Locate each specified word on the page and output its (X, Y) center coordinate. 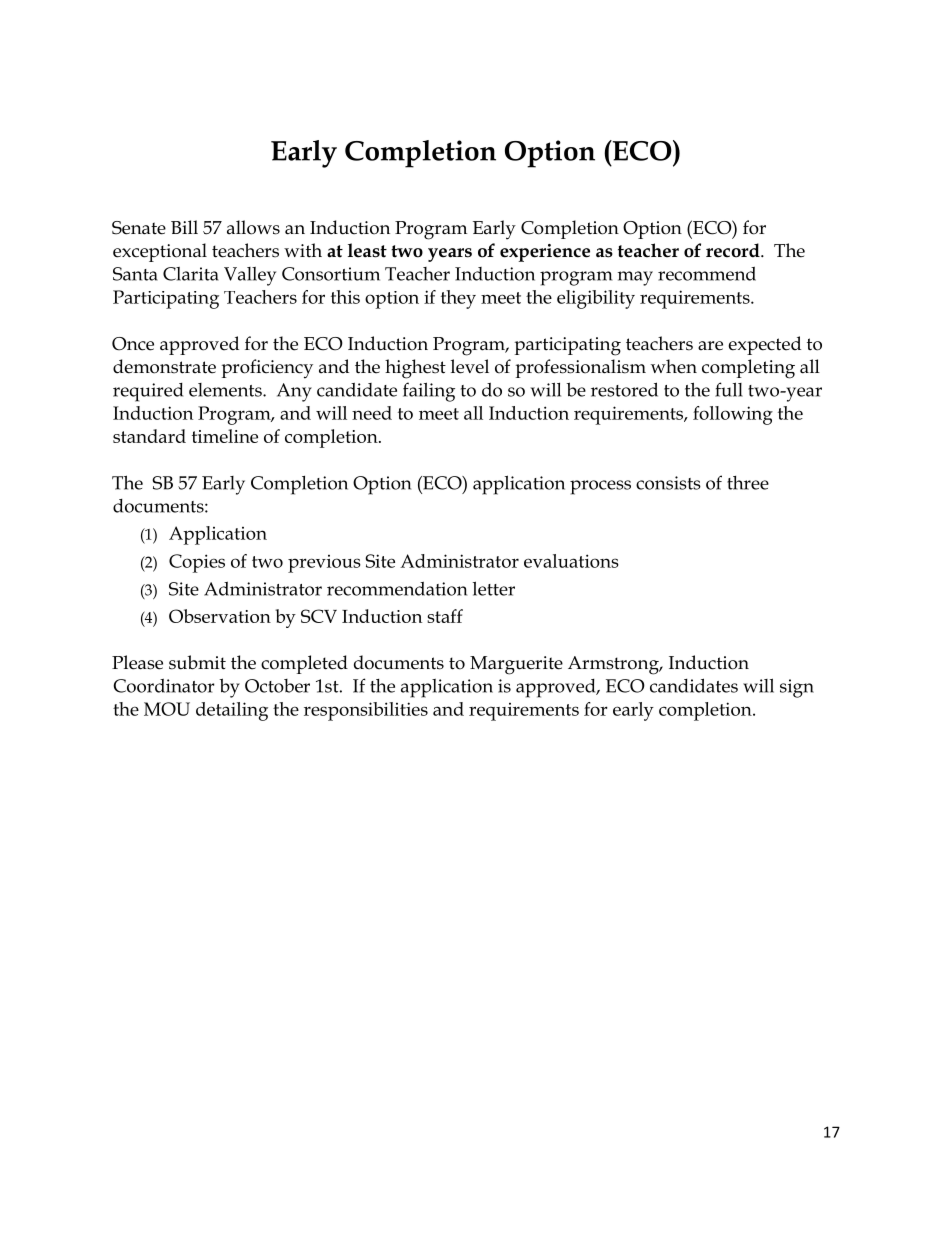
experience (545, 253)
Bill (184, 227)
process (600, 487)
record (734, 250)
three (748, 483)
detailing (232, 711)
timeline (225, 436)
